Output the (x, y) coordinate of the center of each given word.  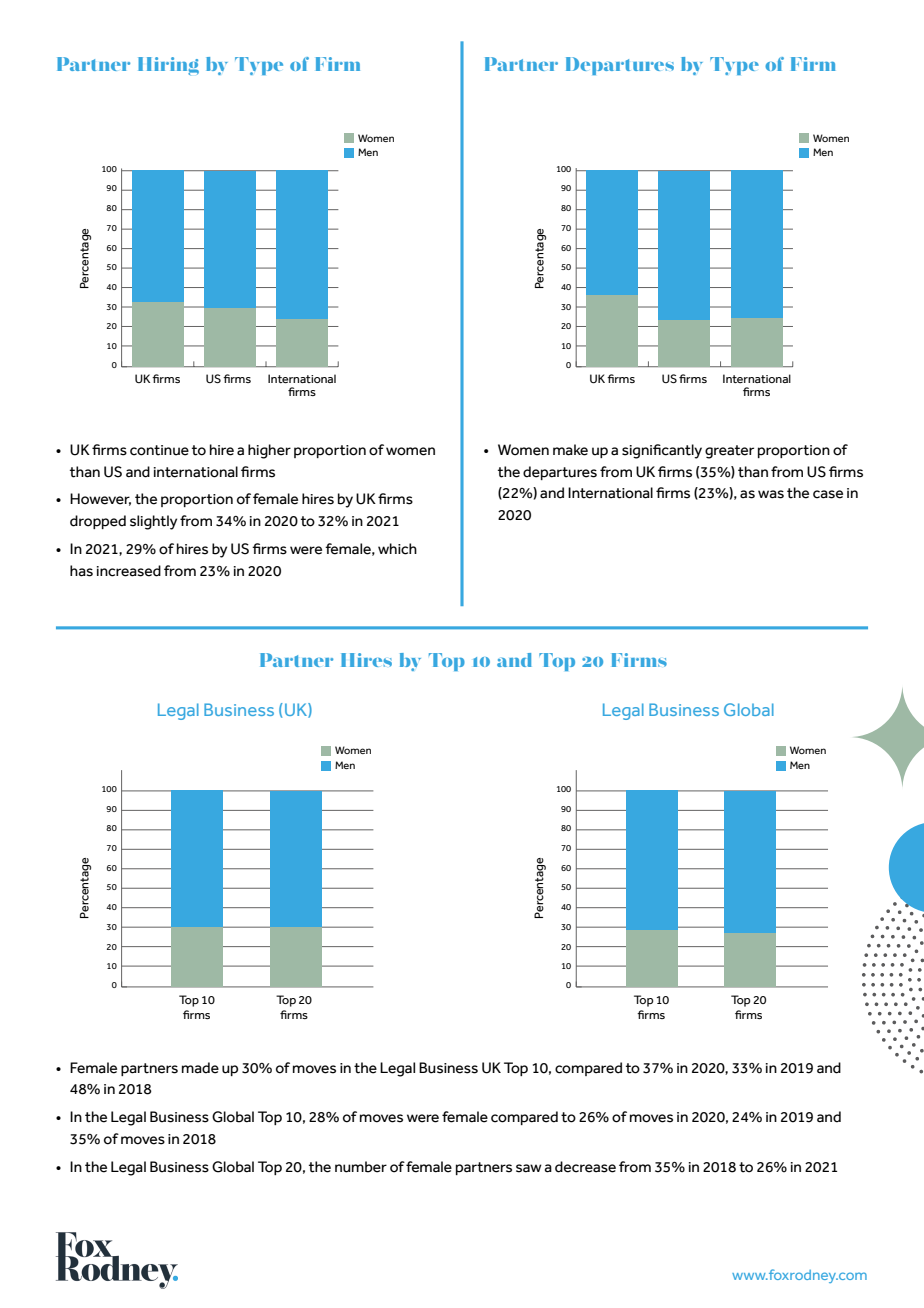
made (200, 1068)
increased (129, 571)
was (771, 494)
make (570, 450)
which (397, 549)
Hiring (168, 66)
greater (729, 452)
